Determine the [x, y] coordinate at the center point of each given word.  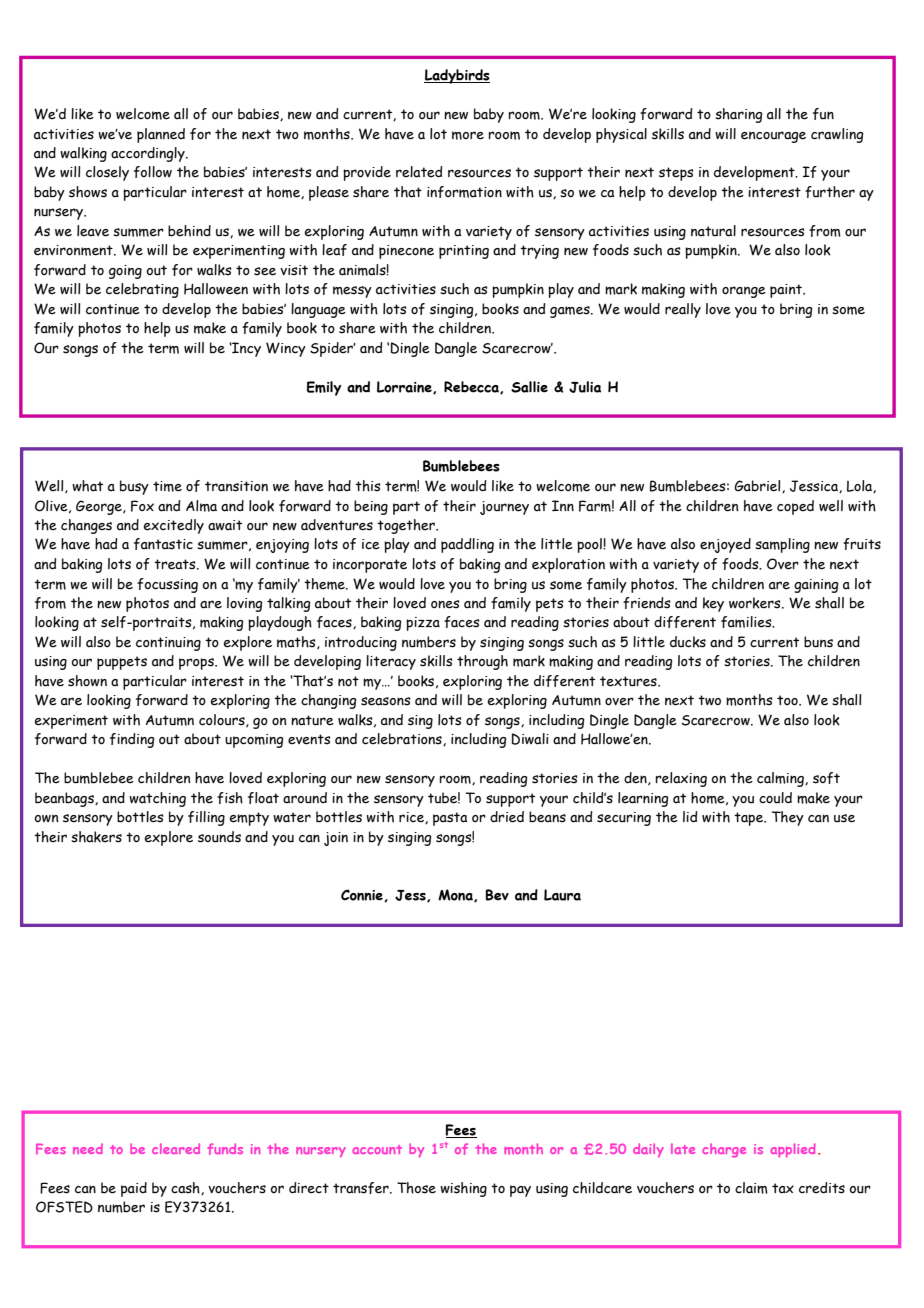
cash [186, 1188]
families [747, 622]
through [482, 662]
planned [161, 135]
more [468, 135]
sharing [739, 115]
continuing [168, 644]
